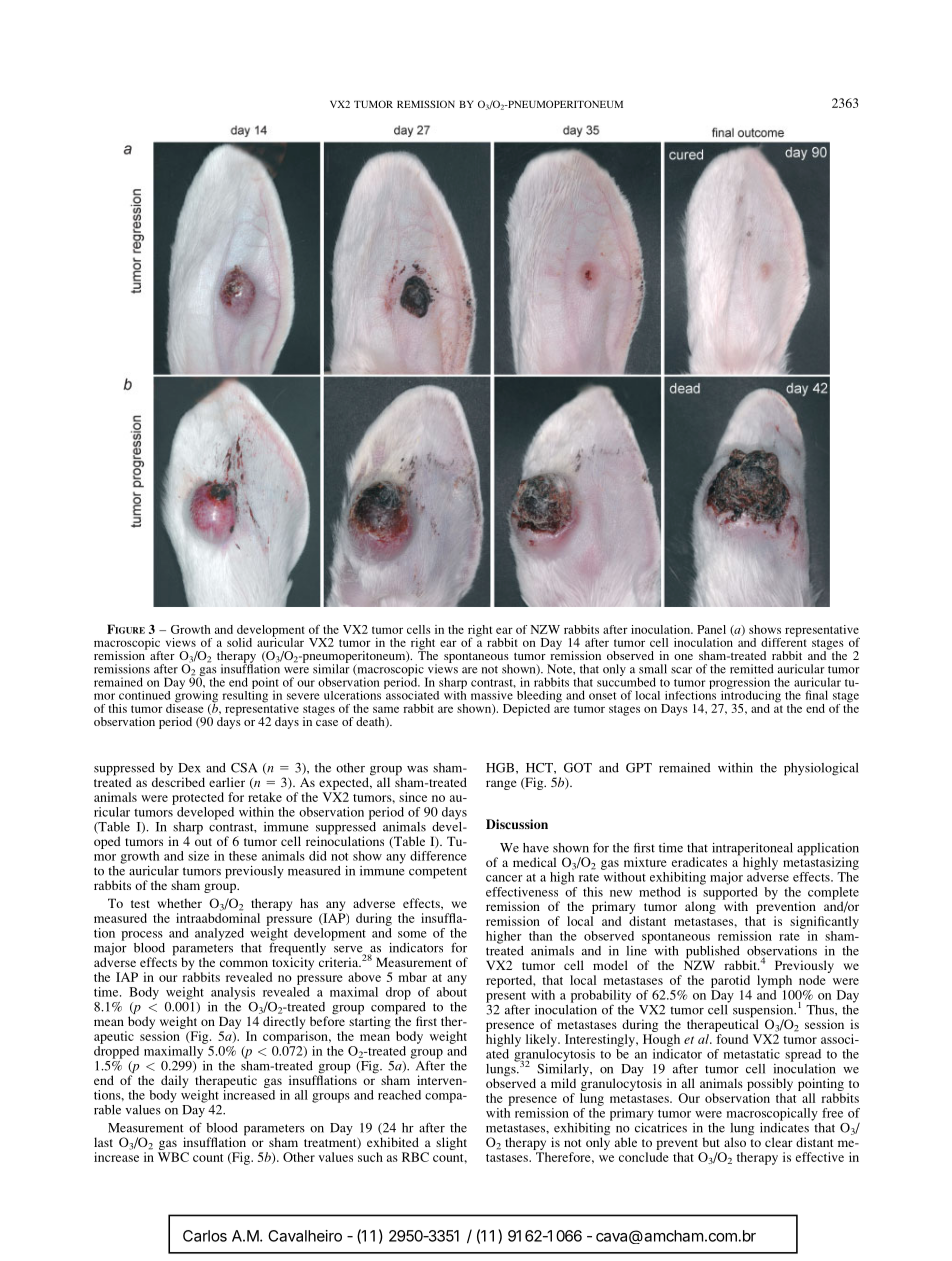  I want to click on different, so click(784, 641).
